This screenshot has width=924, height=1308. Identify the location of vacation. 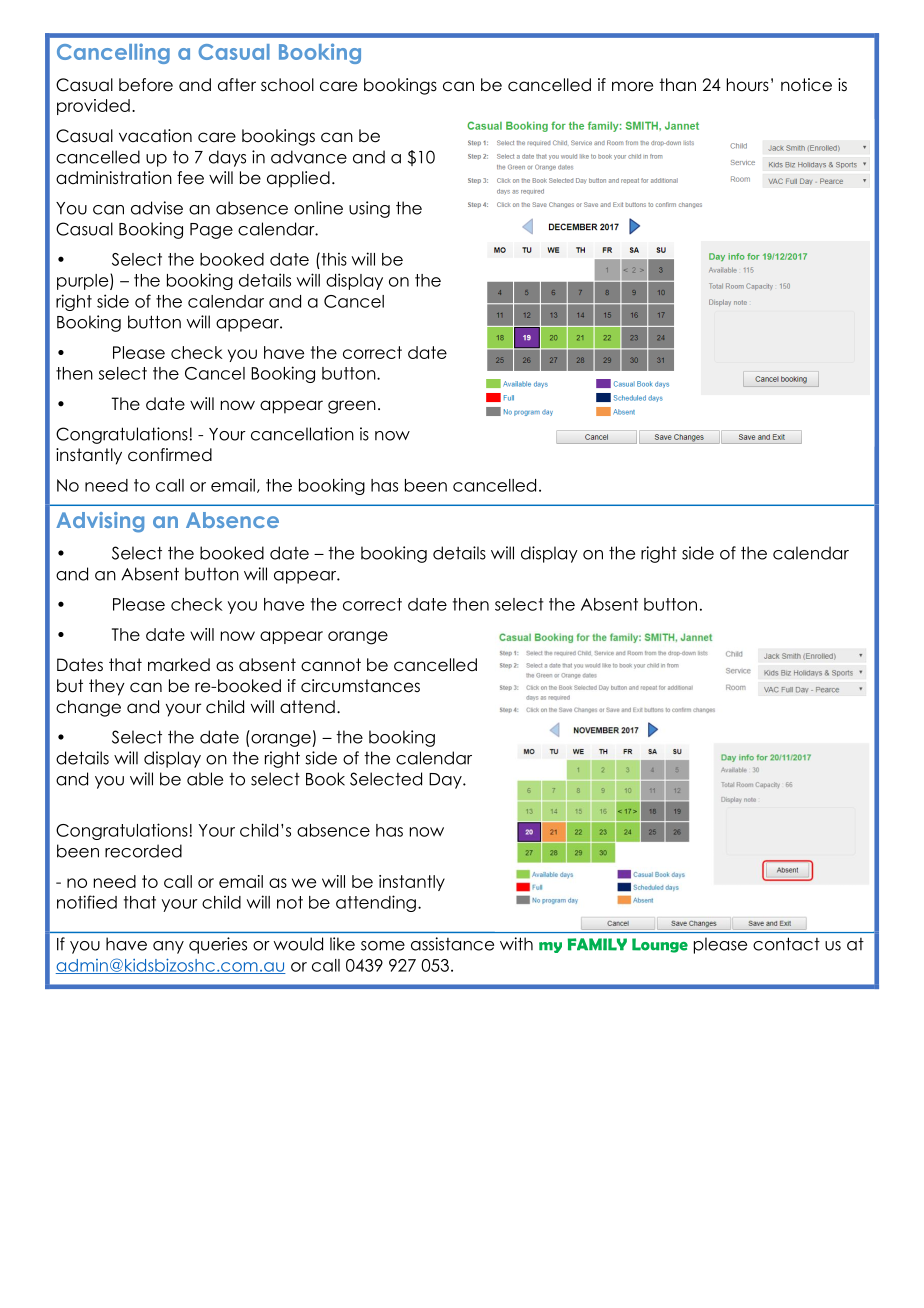
(155, 136).
